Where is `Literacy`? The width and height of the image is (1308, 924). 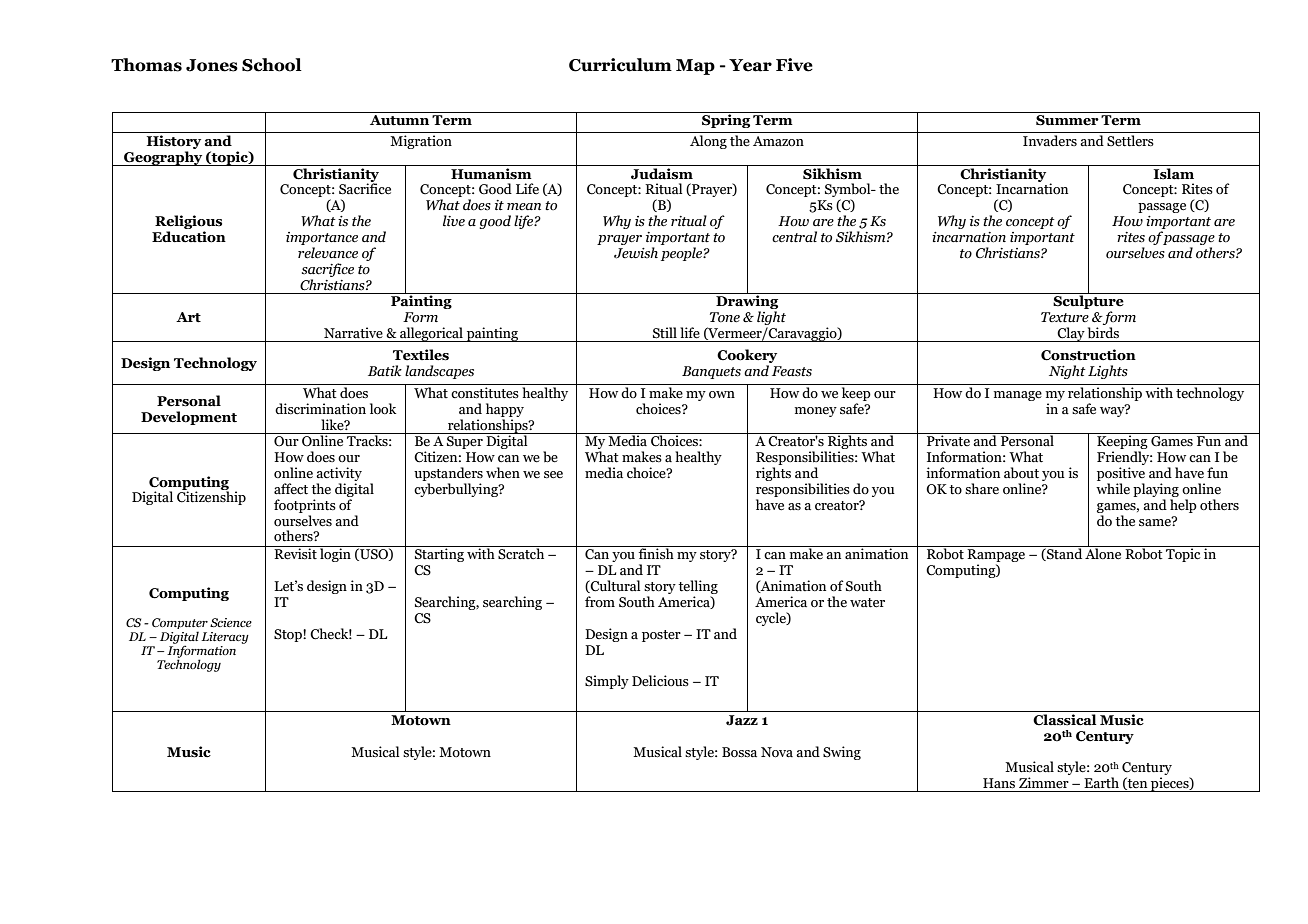 Literacy is located at coordinates (225, 638).
